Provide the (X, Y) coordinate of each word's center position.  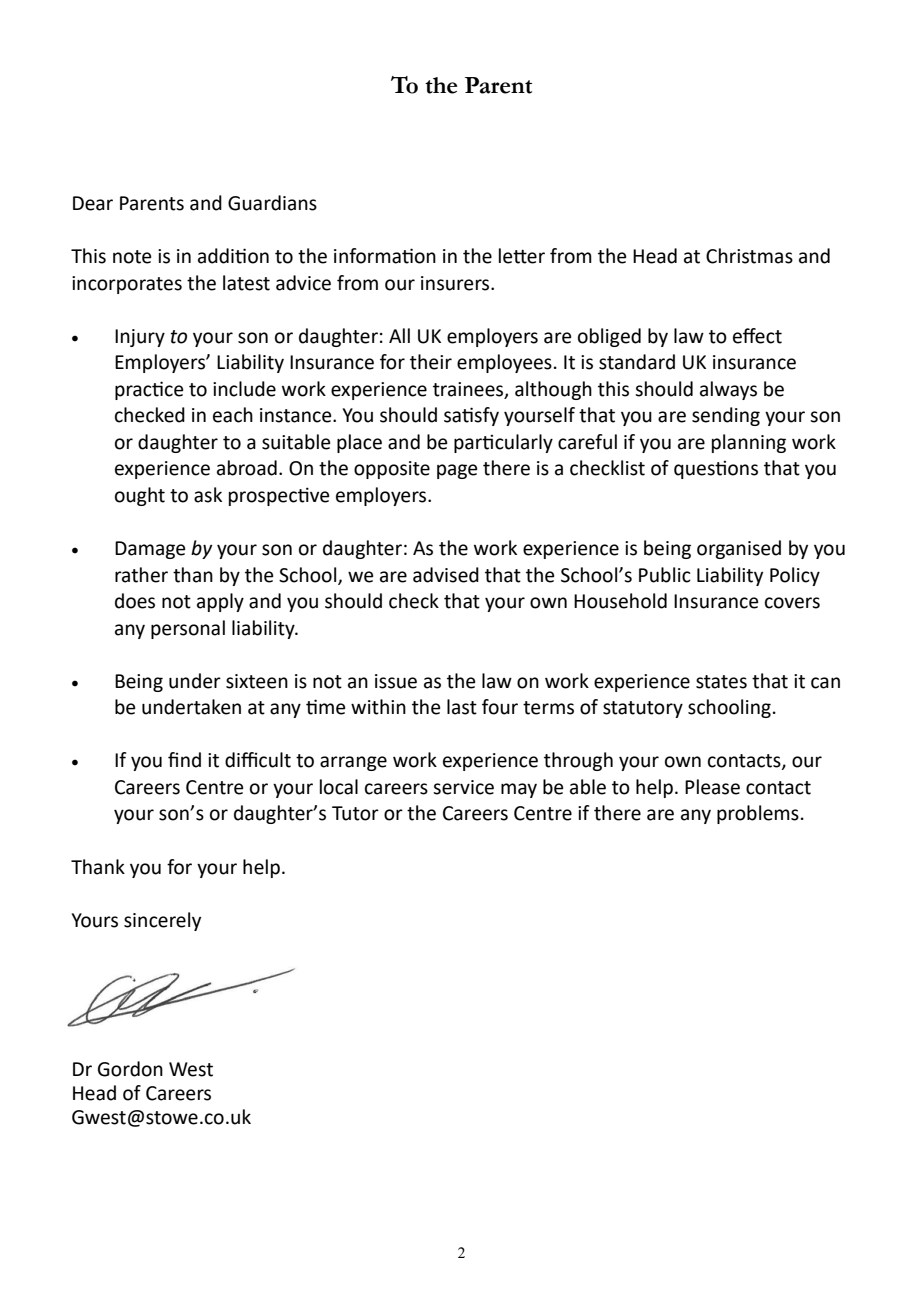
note (132, 257)
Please (712, 787)
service (463, 787)
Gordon (130, 1069)
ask (208, 495)
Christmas (749, 256)
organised (739, 549)
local (339, 787)
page (457, 471)
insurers (456, 283)
